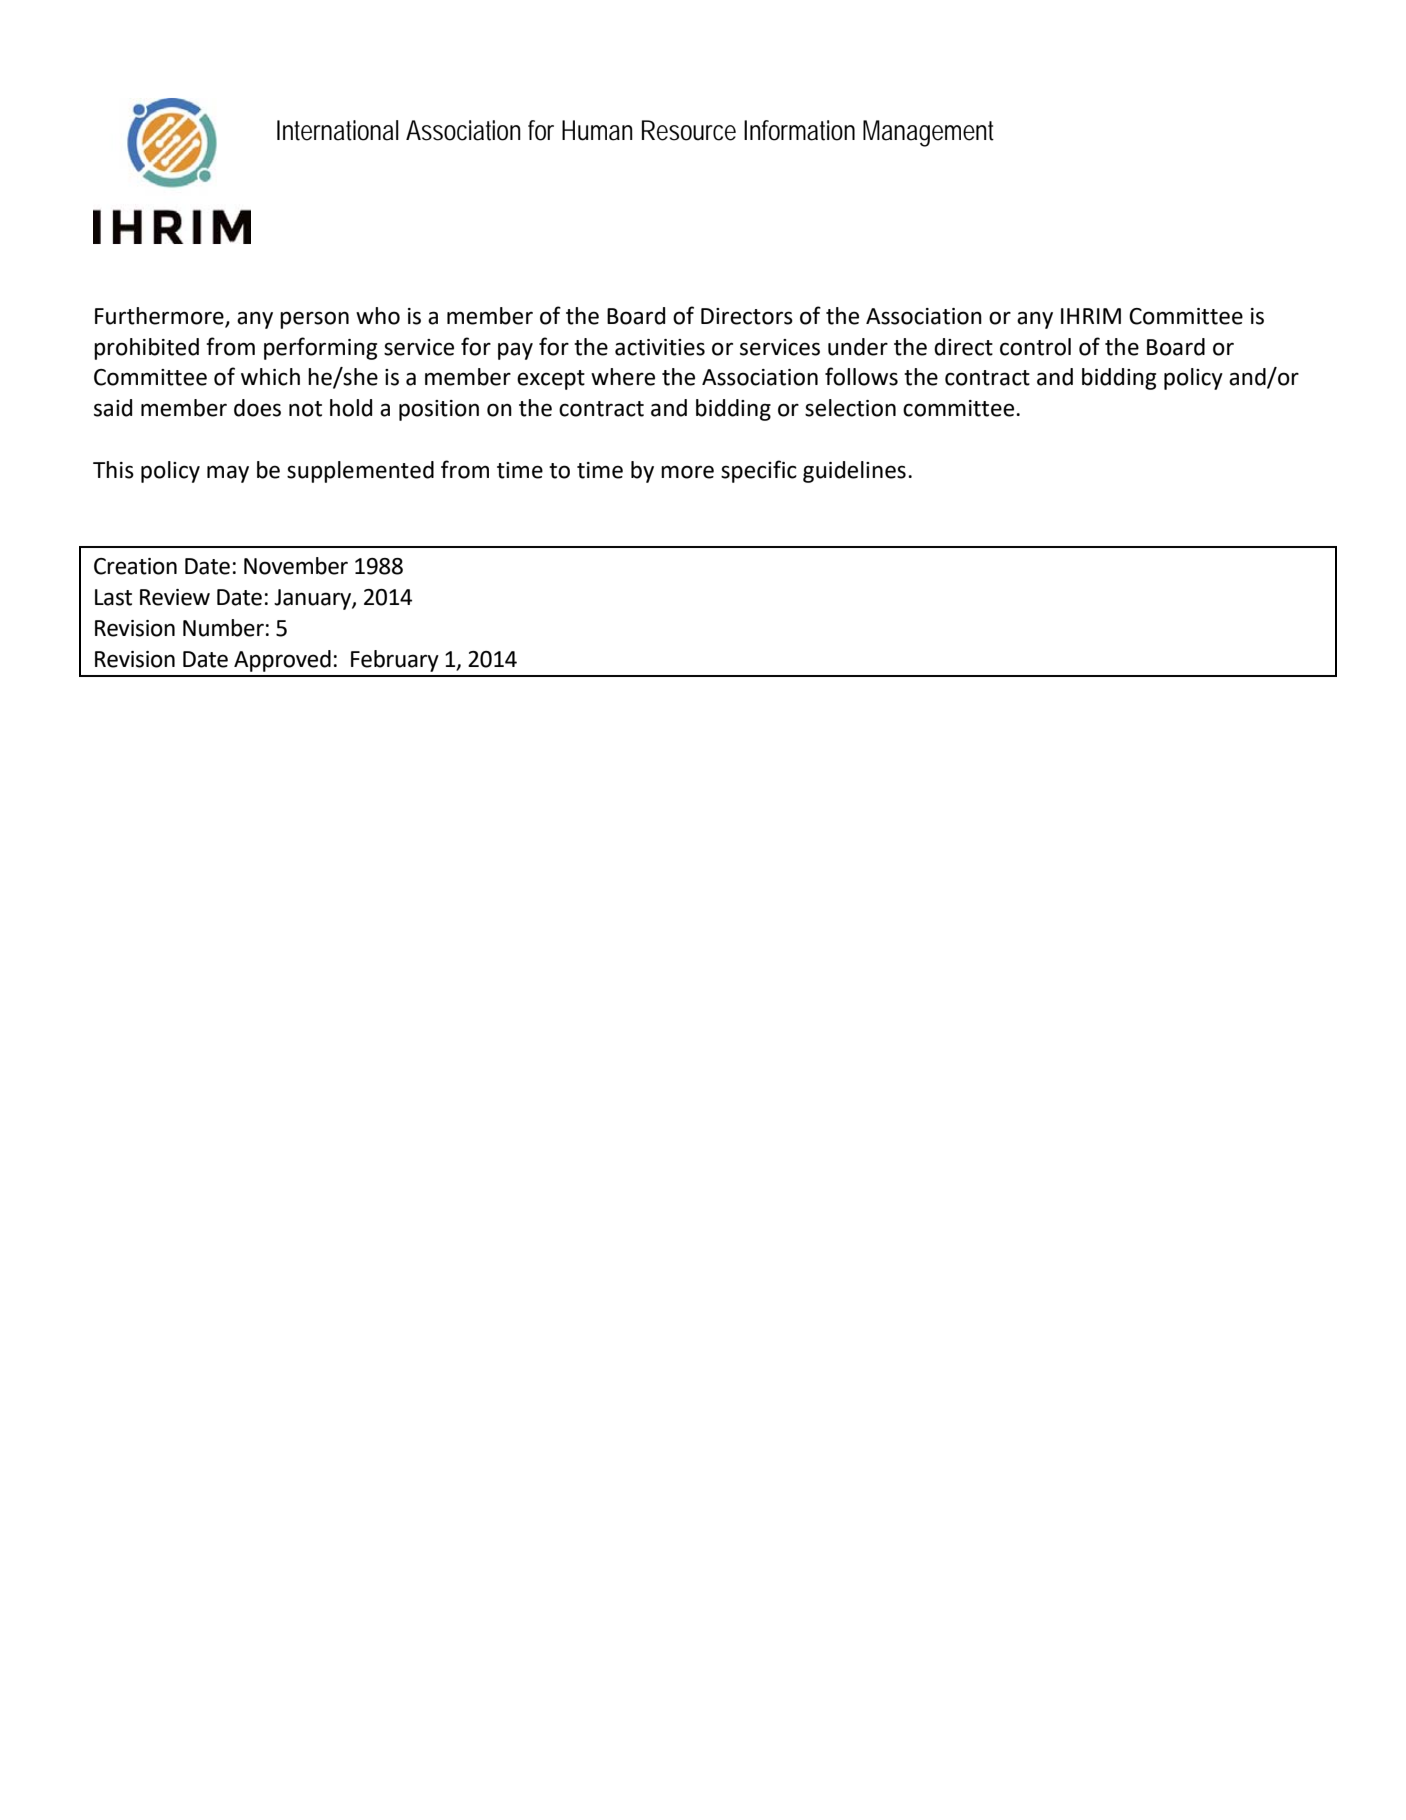  Describe the element at coordinates (850, 408) in the screenshot. I see `selection` at that location.
